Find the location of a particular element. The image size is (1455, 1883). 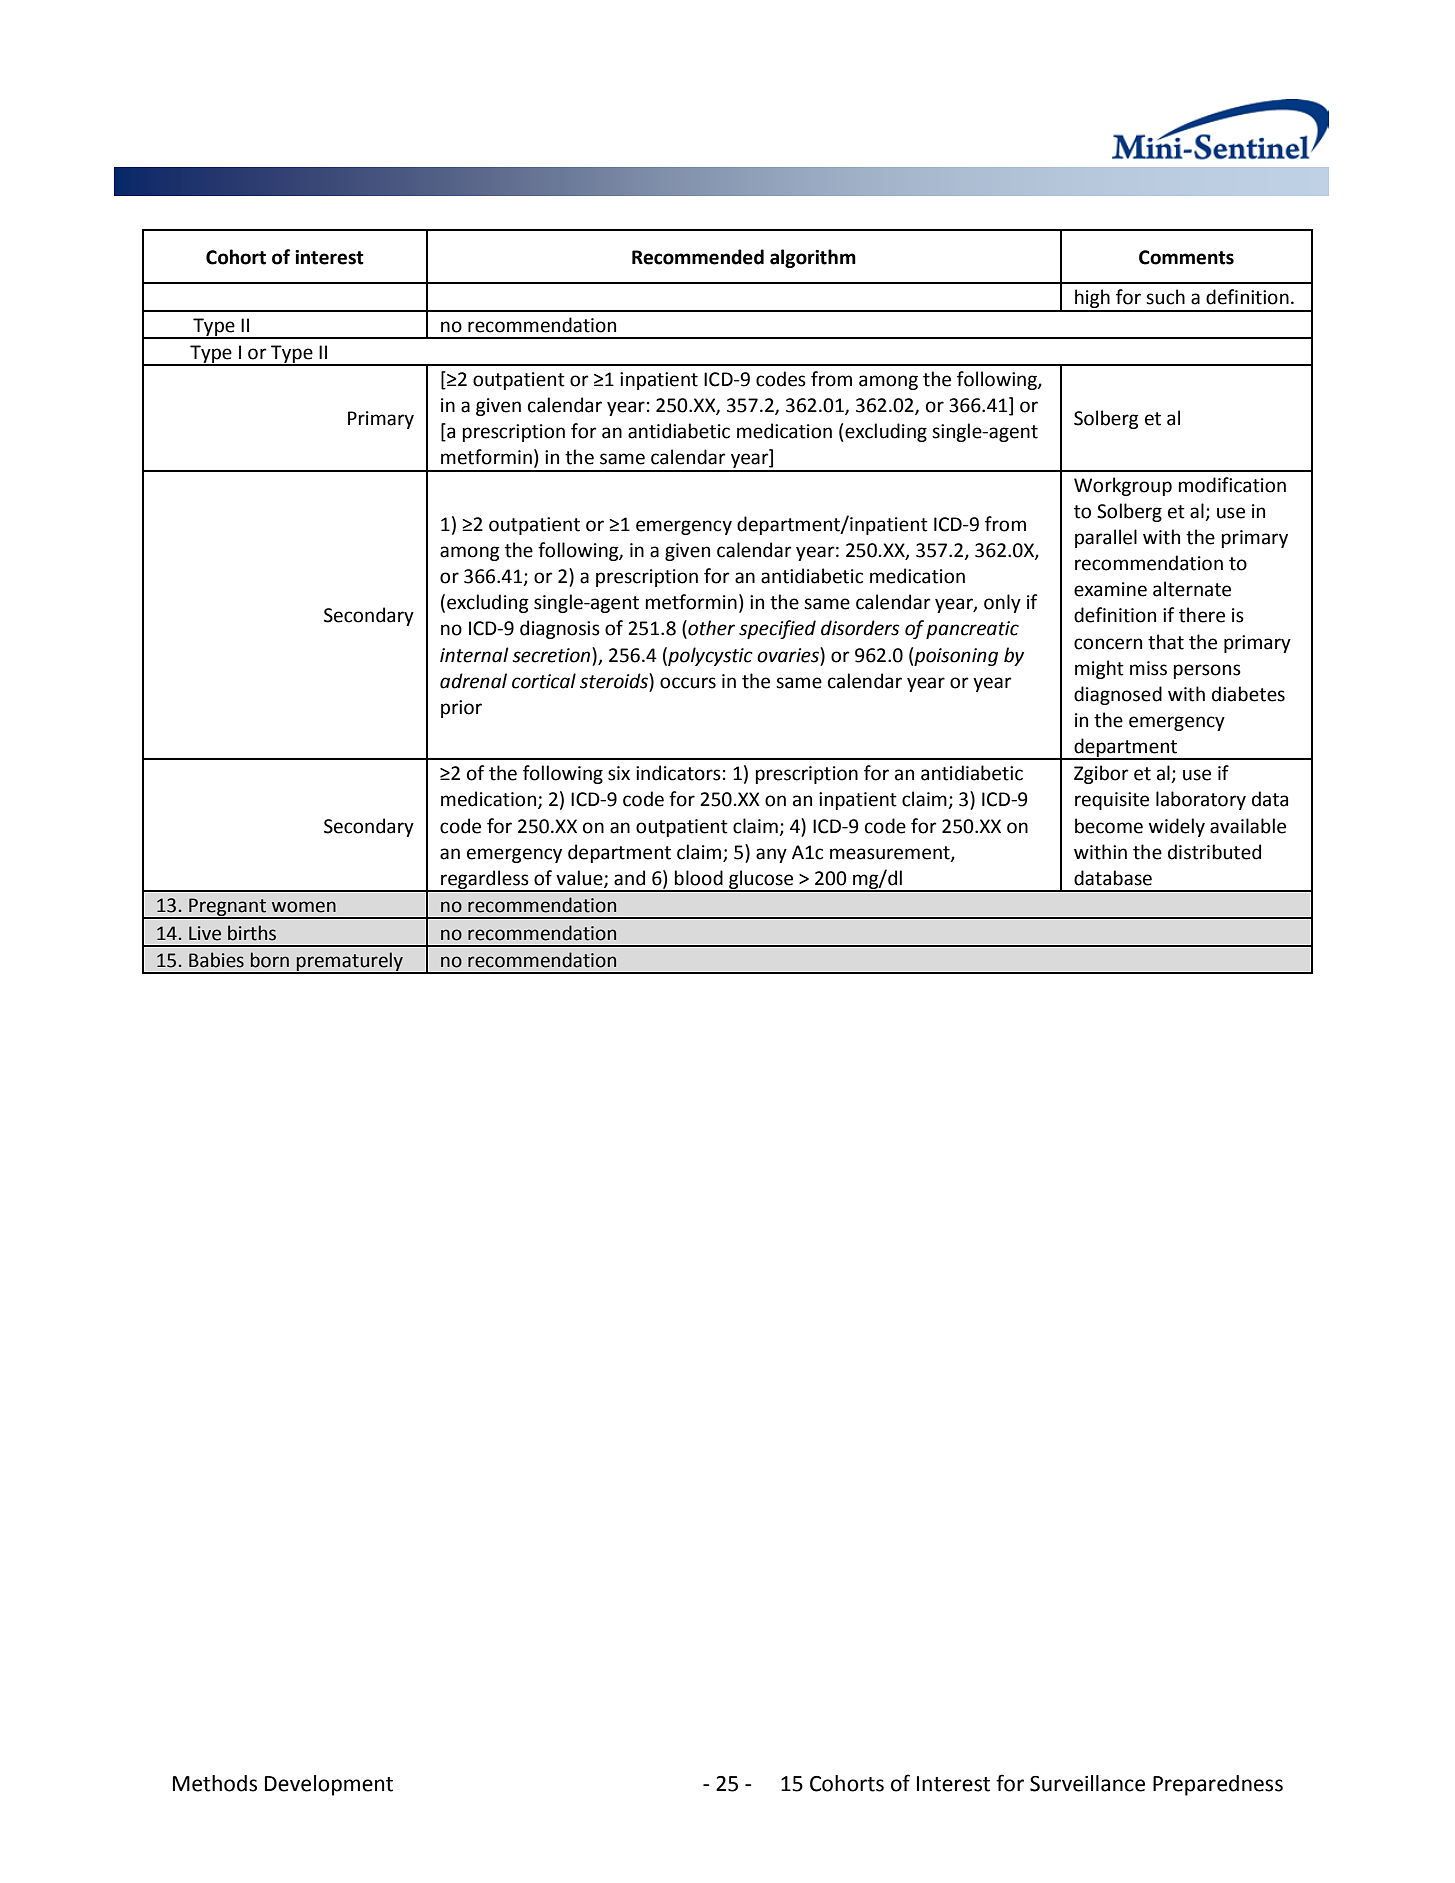

glucose is located at coordinates (761, 880).
